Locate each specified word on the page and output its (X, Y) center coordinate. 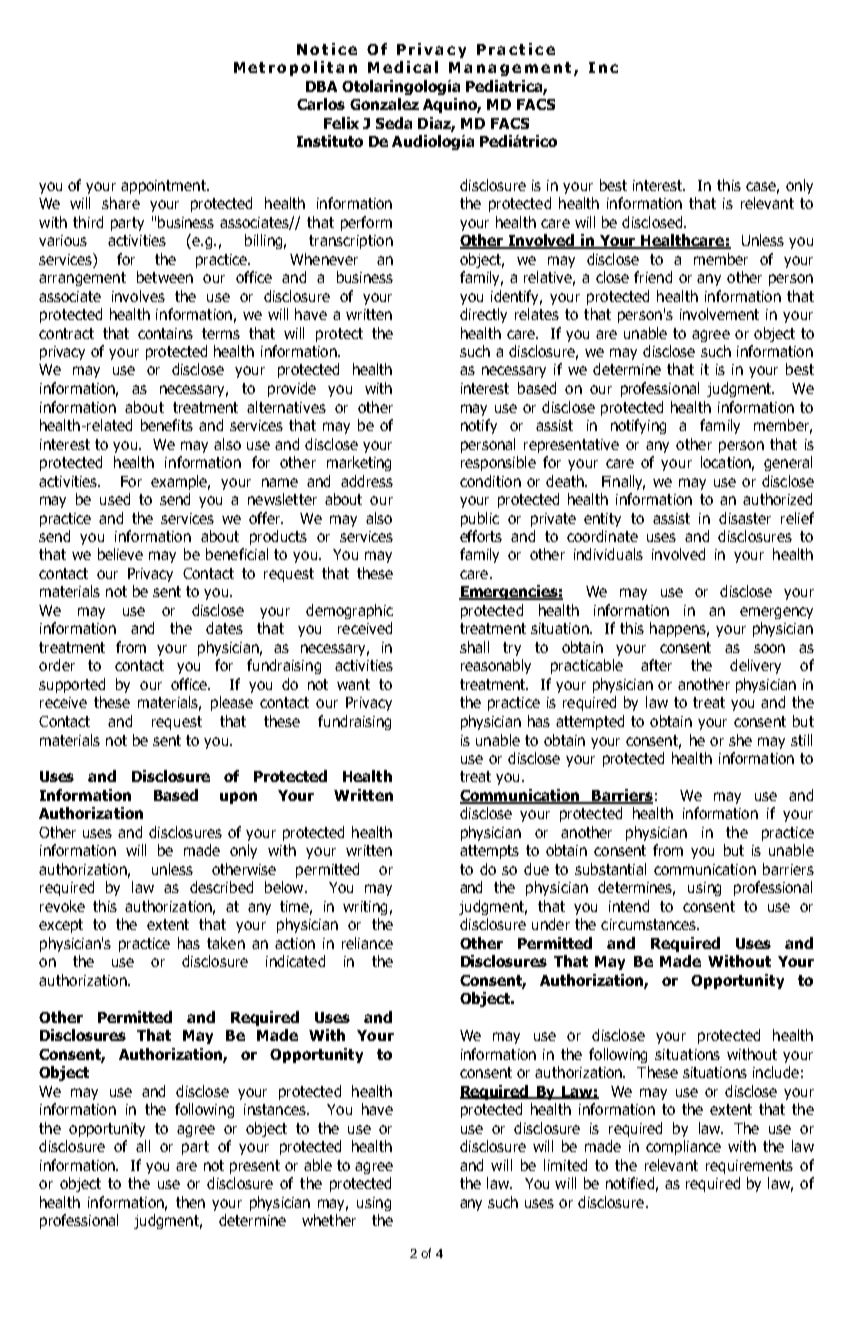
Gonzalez (384, 104)
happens (679, 629)
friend (653, 277)
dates (224, 628)
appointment (164, 187)
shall (474, 647)
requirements (749, 1167)
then (190, 1202)
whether (329, 1220)
